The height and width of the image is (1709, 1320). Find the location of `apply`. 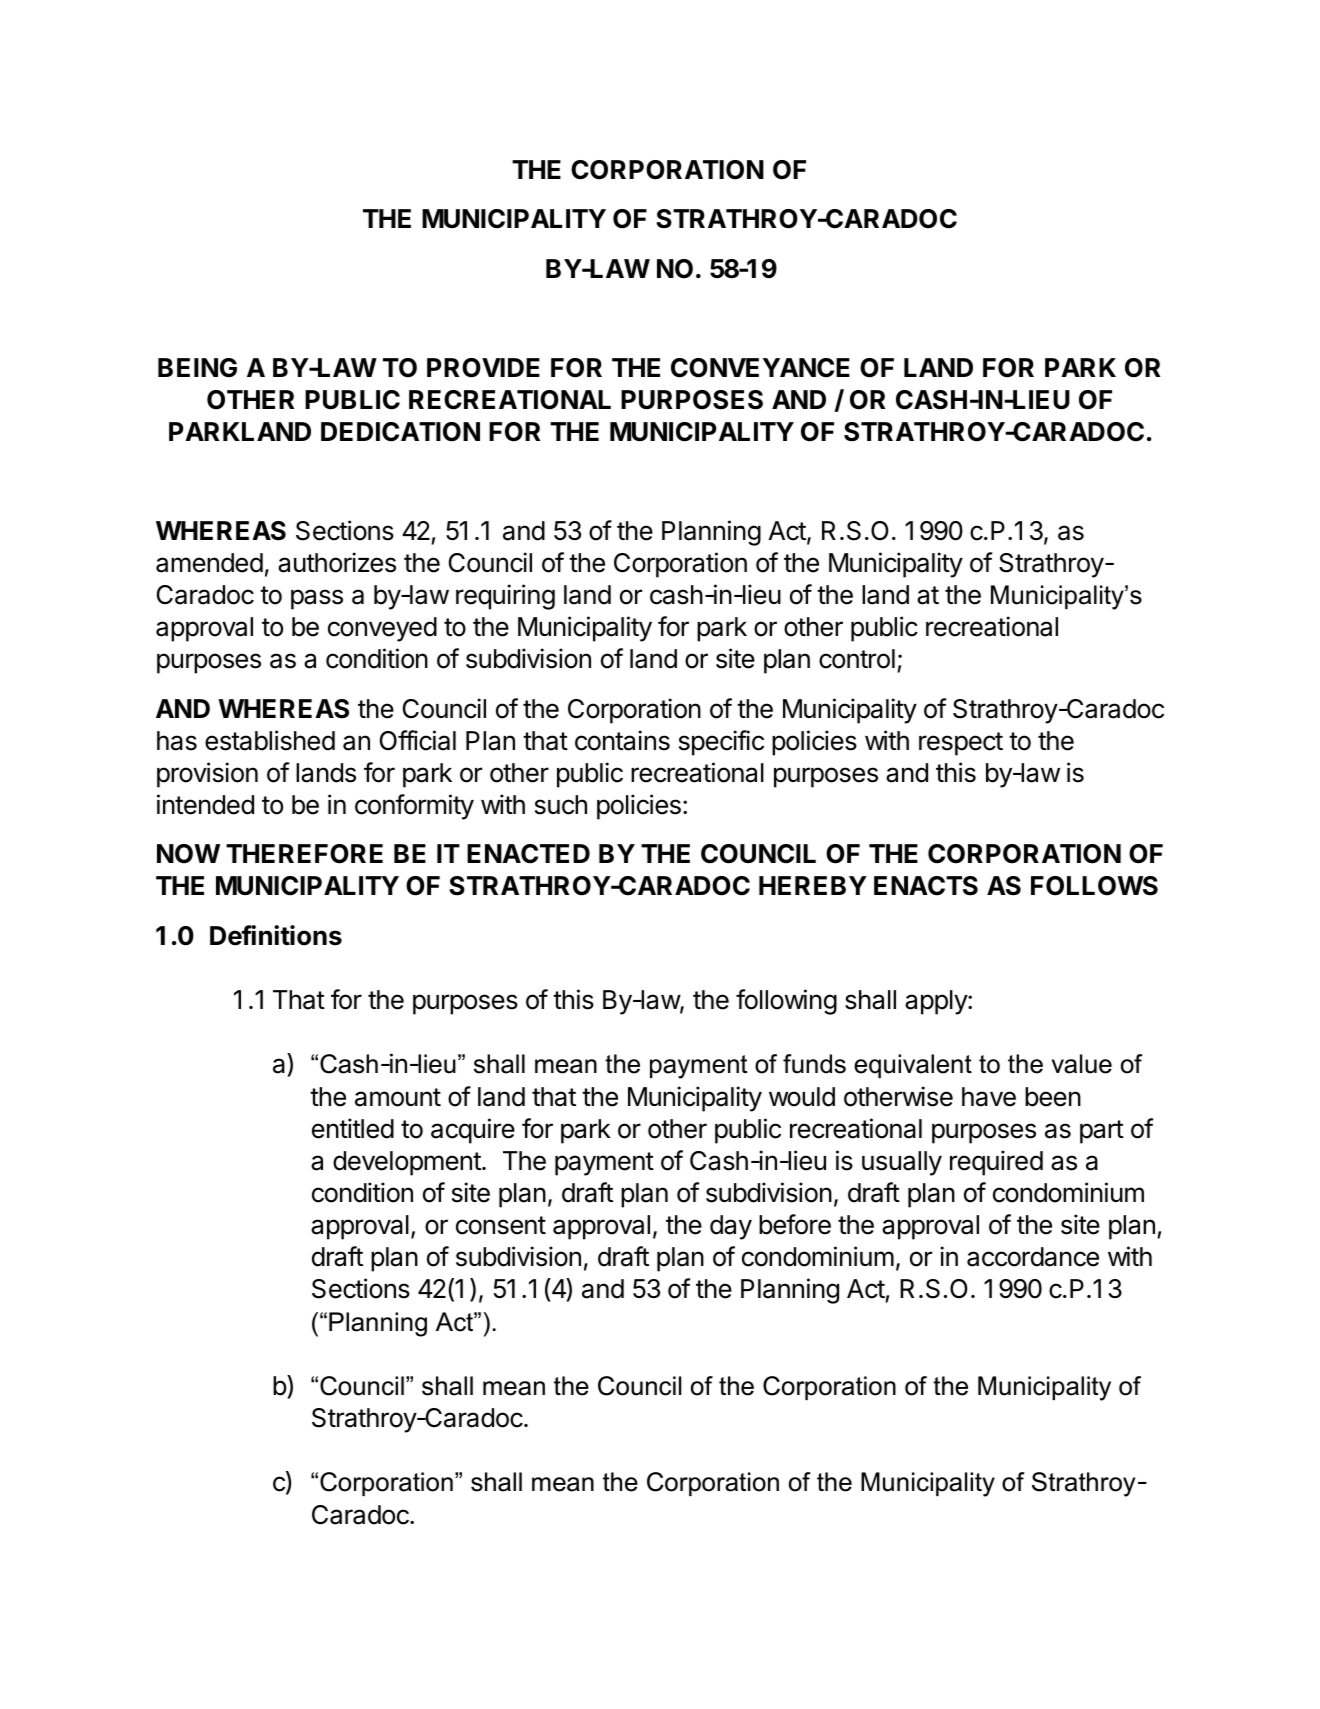

apply is located at coordinates (937, 1002).
